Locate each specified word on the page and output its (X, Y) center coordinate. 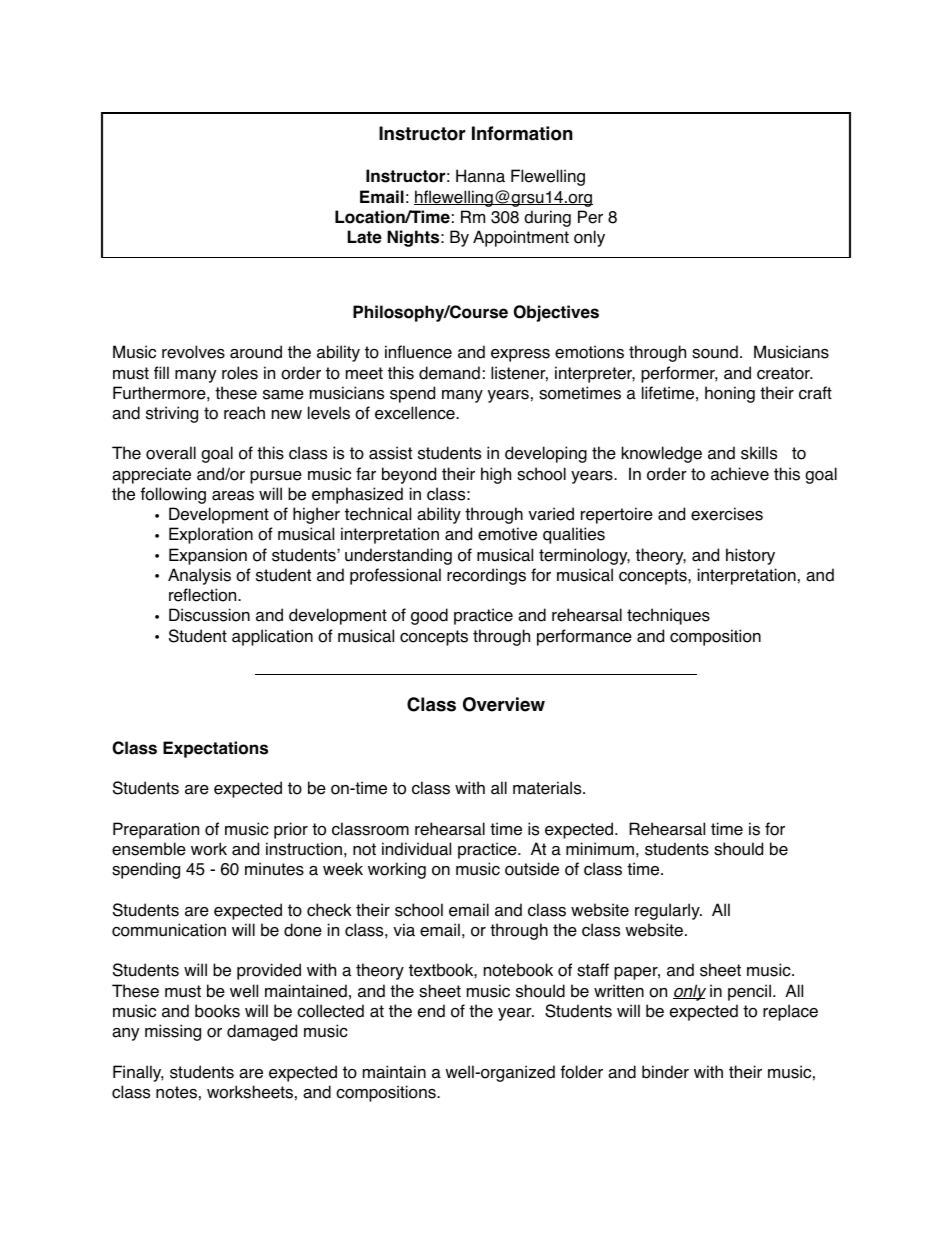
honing (730, 394)
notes (176, 1092)
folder (581, 1072)
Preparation (156, 830)
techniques (668, 616)
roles (240, 373)
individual (416, 849)
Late (365, 237)
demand (449, 373)
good (429, 616)
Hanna (480, 176)
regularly (668, 911)
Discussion (209, 615)
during (547, 218)
